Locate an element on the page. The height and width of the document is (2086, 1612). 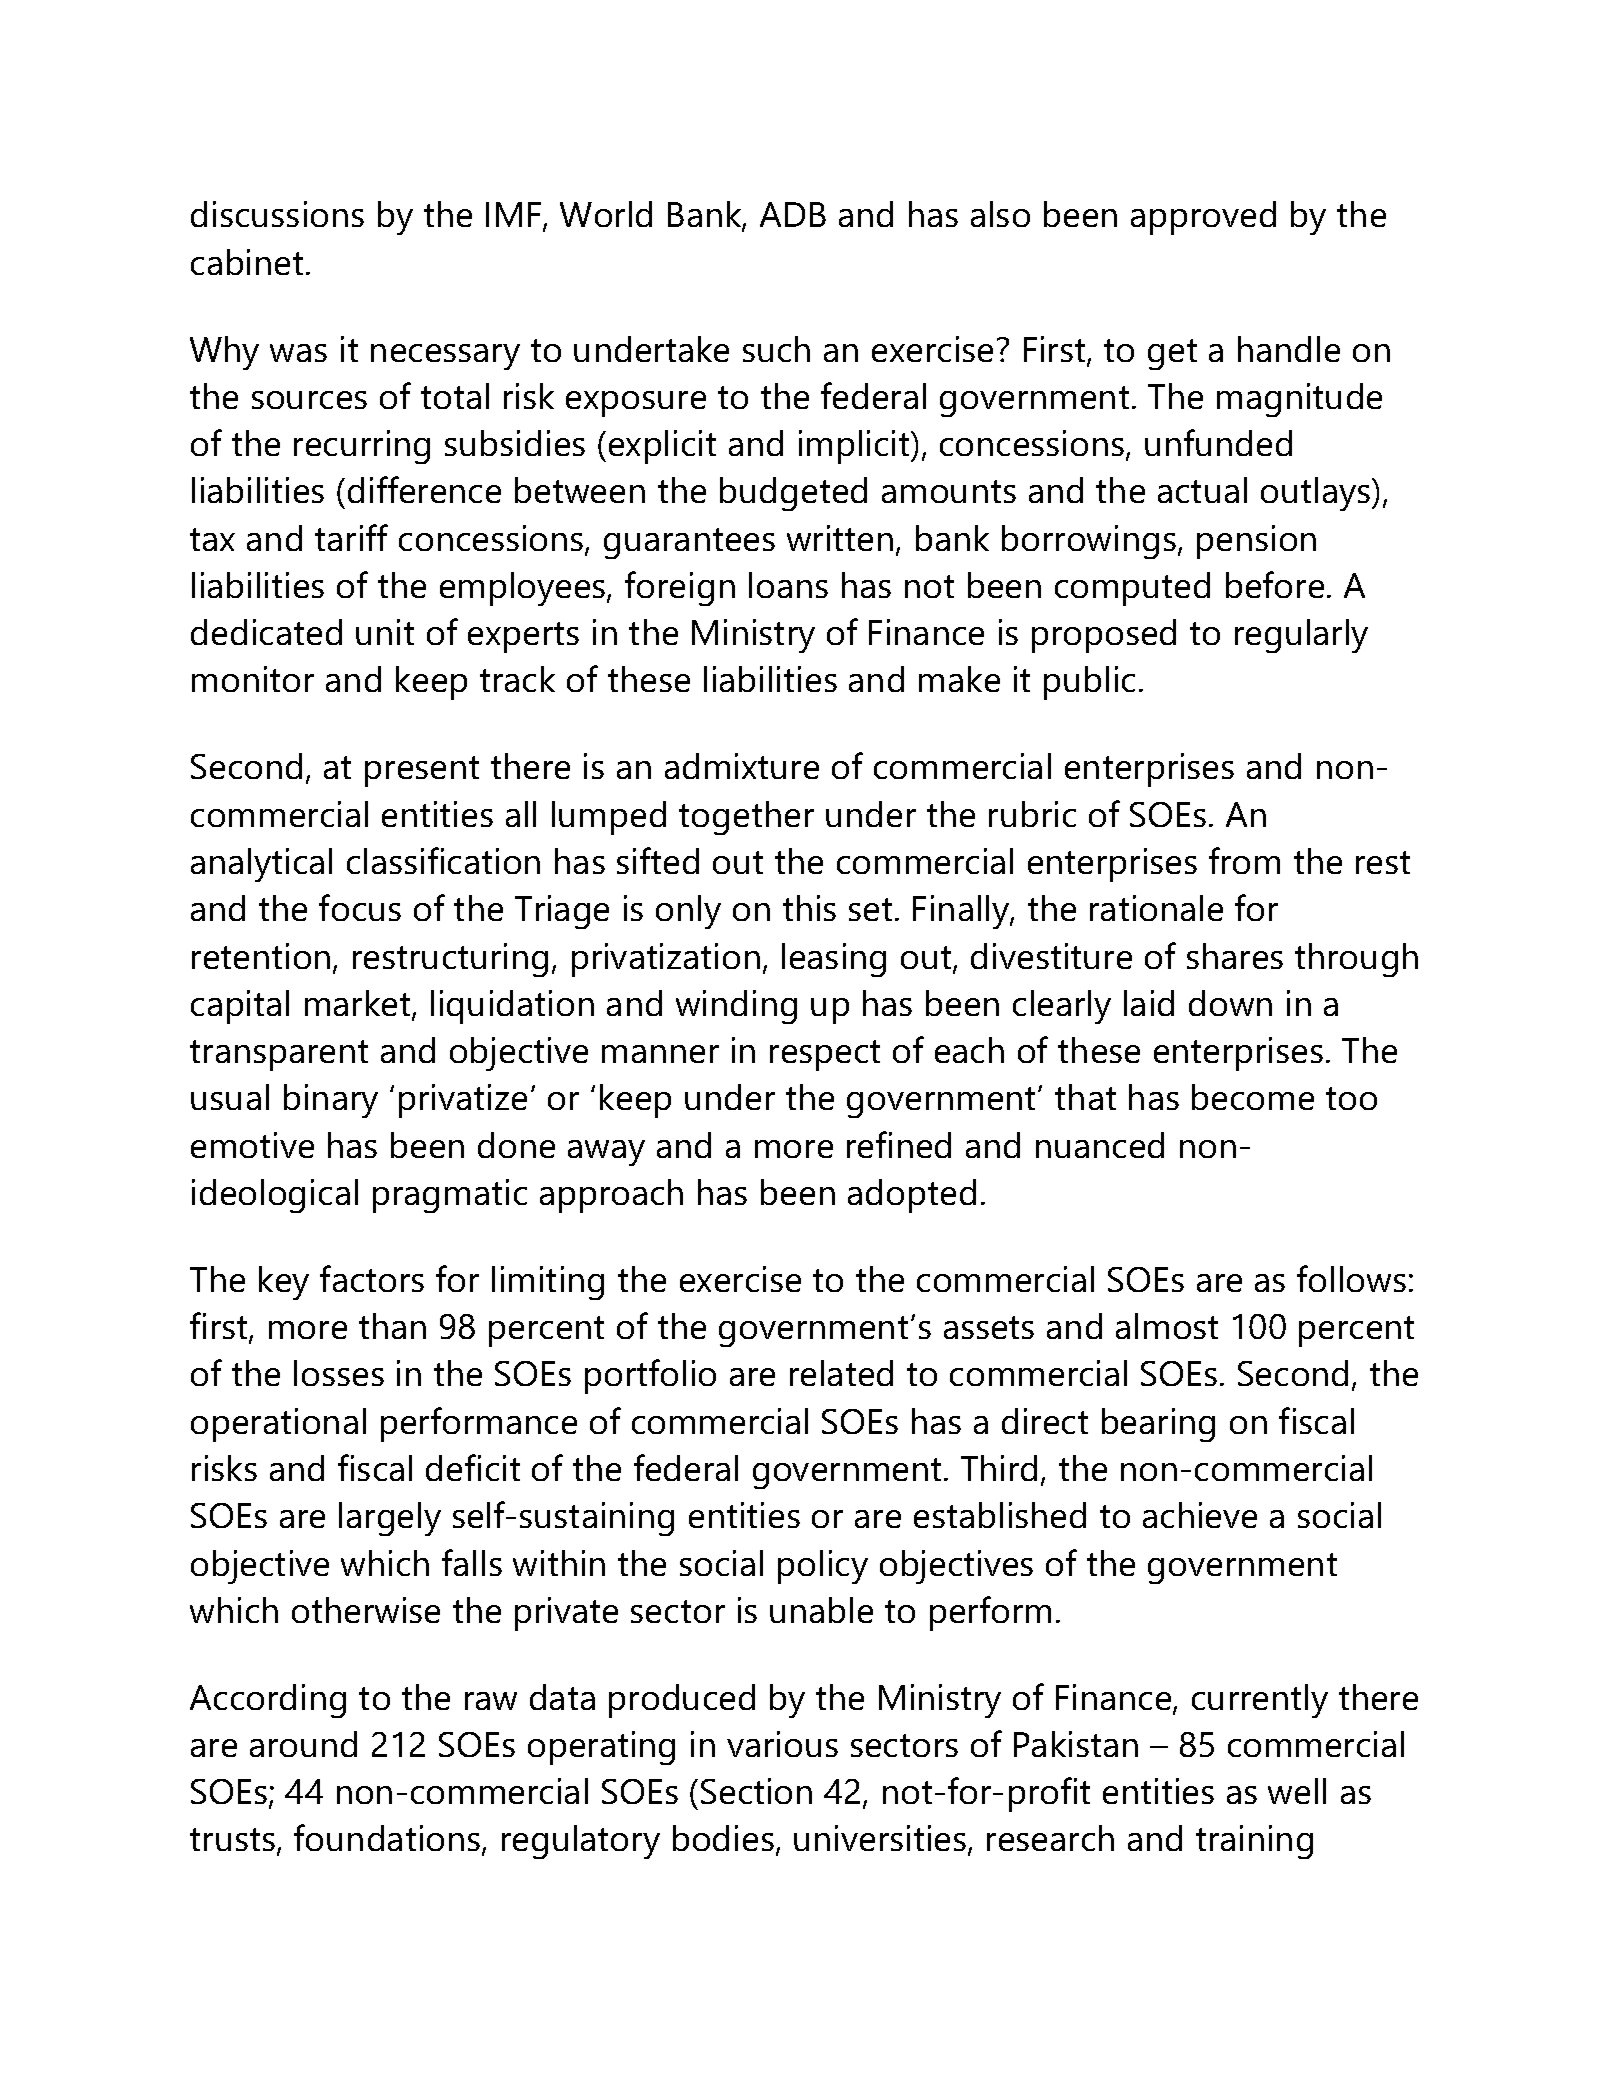
factors is located at coordinates (372, 1278).
